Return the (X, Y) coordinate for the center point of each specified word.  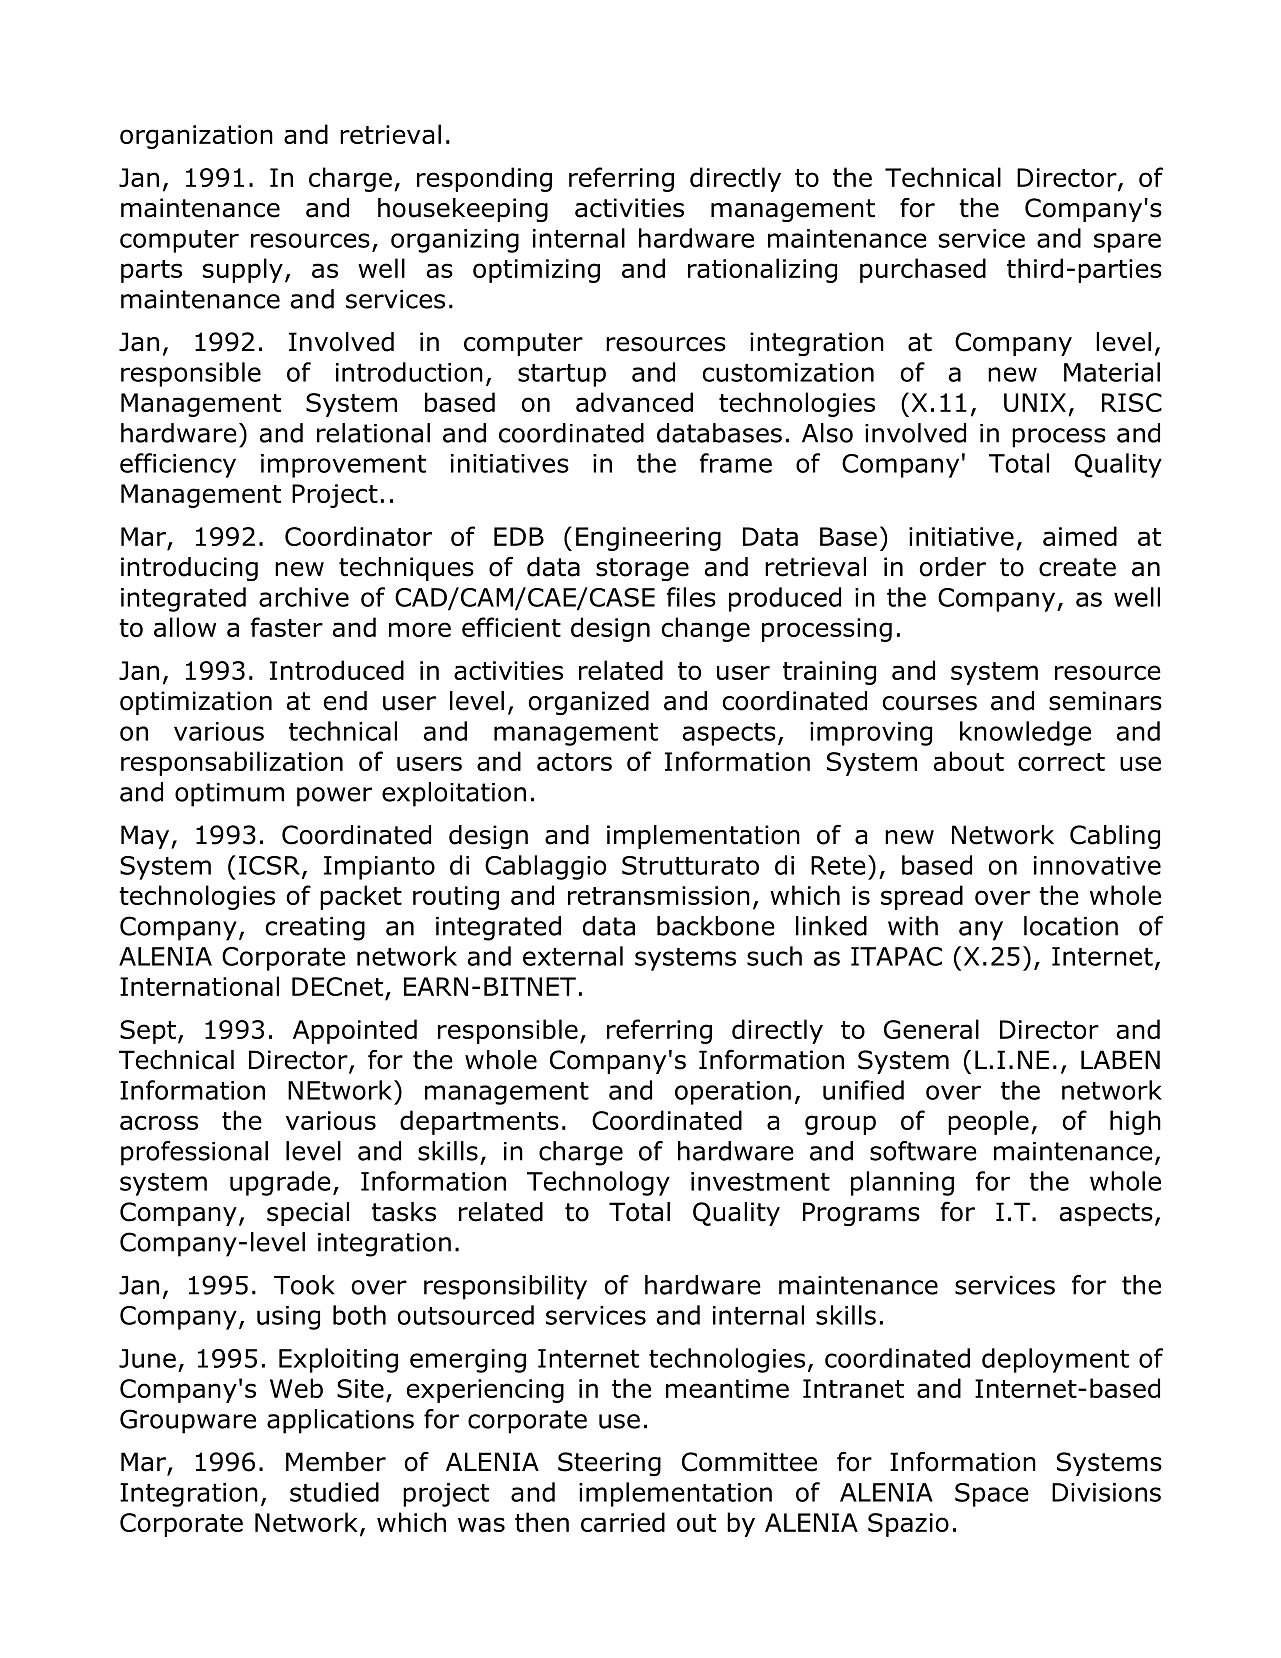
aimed (1080, 536)
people (988, 1122)
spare (1127, 243)
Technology (598, 1183)
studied (334, 1492)
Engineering (648, 539)
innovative (1097, 865)
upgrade (280, 1183)
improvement (343, 466)
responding (484, 179)
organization (196, 137)
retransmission (659, 895)
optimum (229, 795)
